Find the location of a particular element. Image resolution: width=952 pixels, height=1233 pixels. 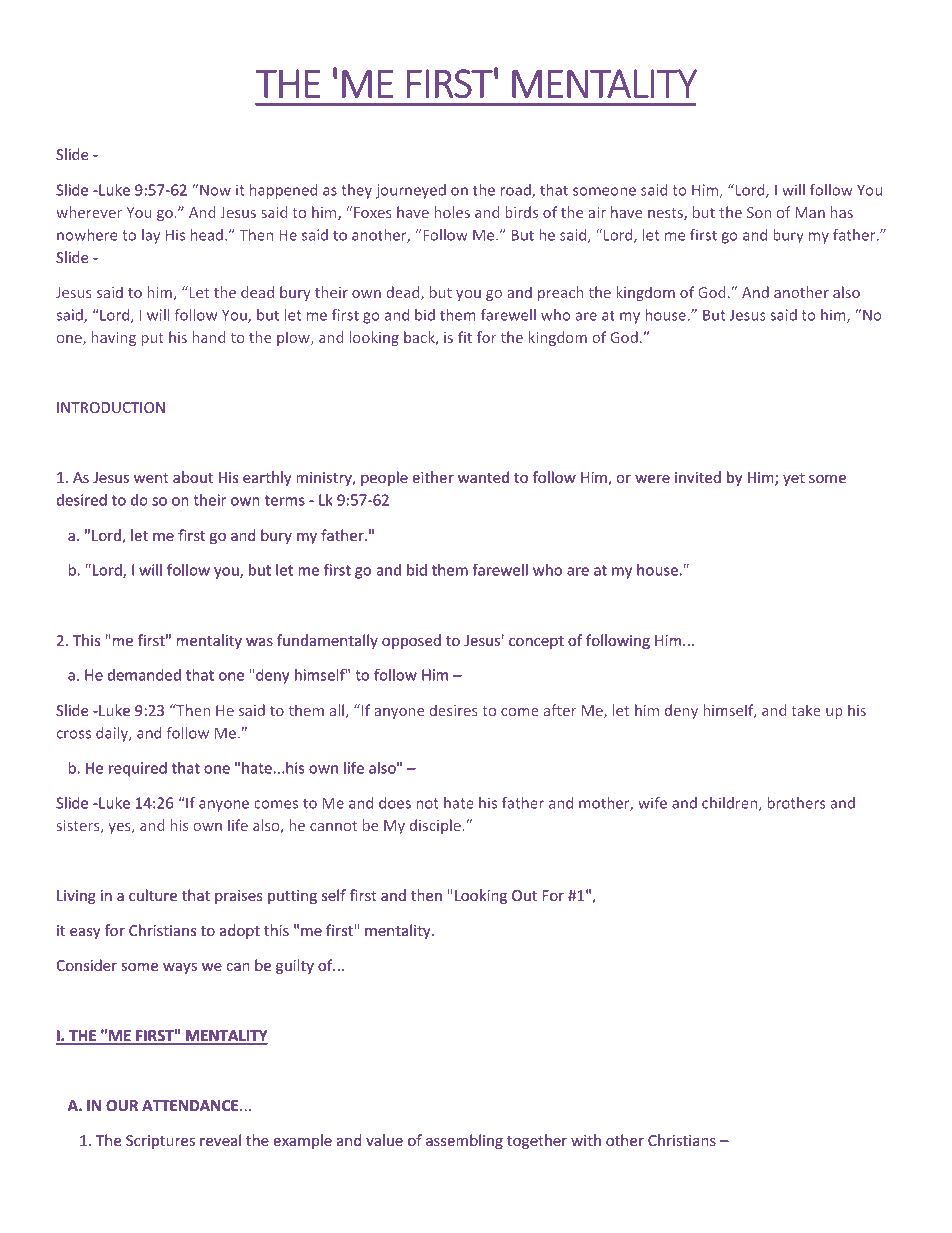

Son is located at coordinates (759, 212).
